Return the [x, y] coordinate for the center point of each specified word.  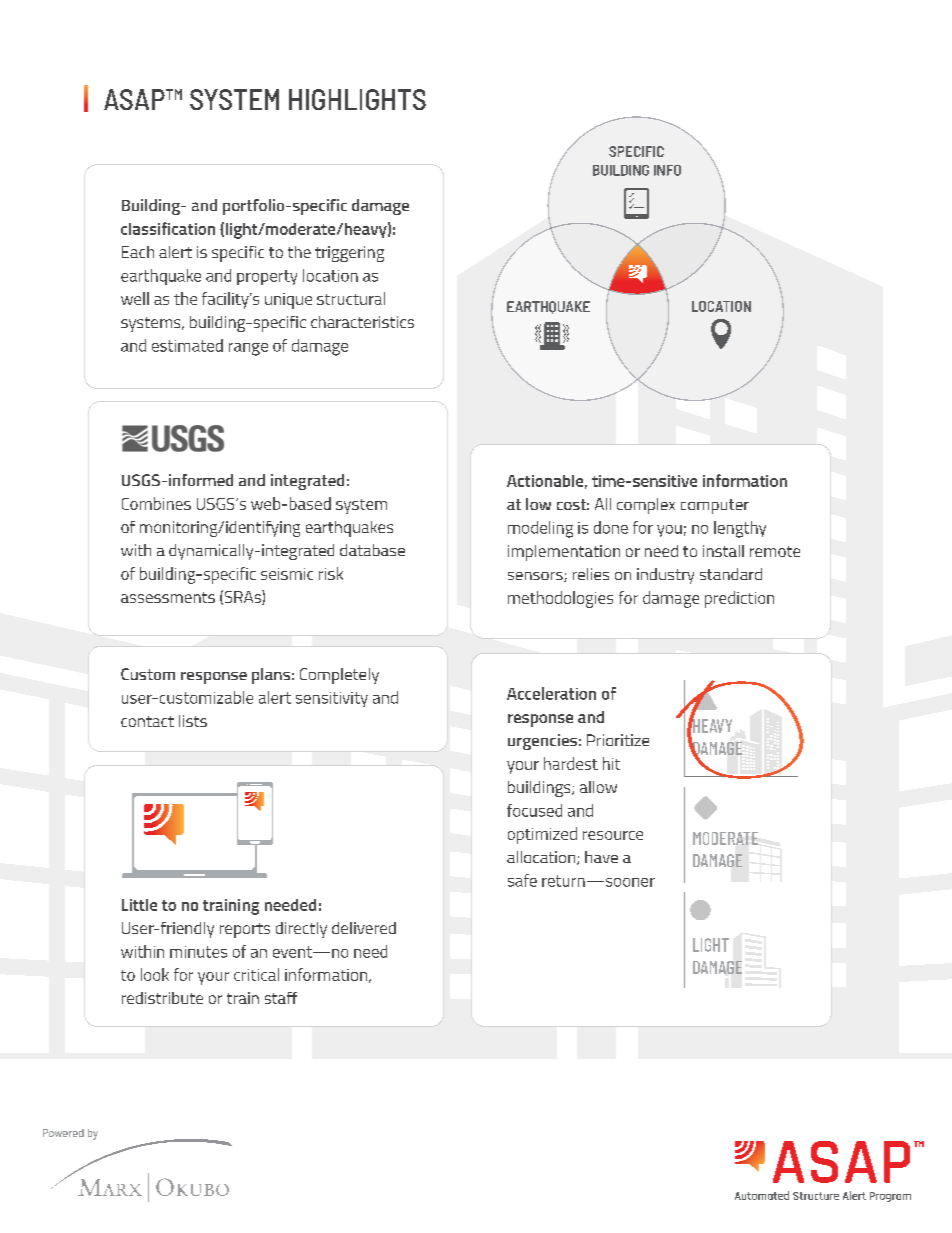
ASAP [135, 99]
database [372, 550]
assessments [168, 597]
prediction [739, 599]
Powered [63, 1133]
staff [281, 998]
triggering [349, 254]
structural [351, 298]
